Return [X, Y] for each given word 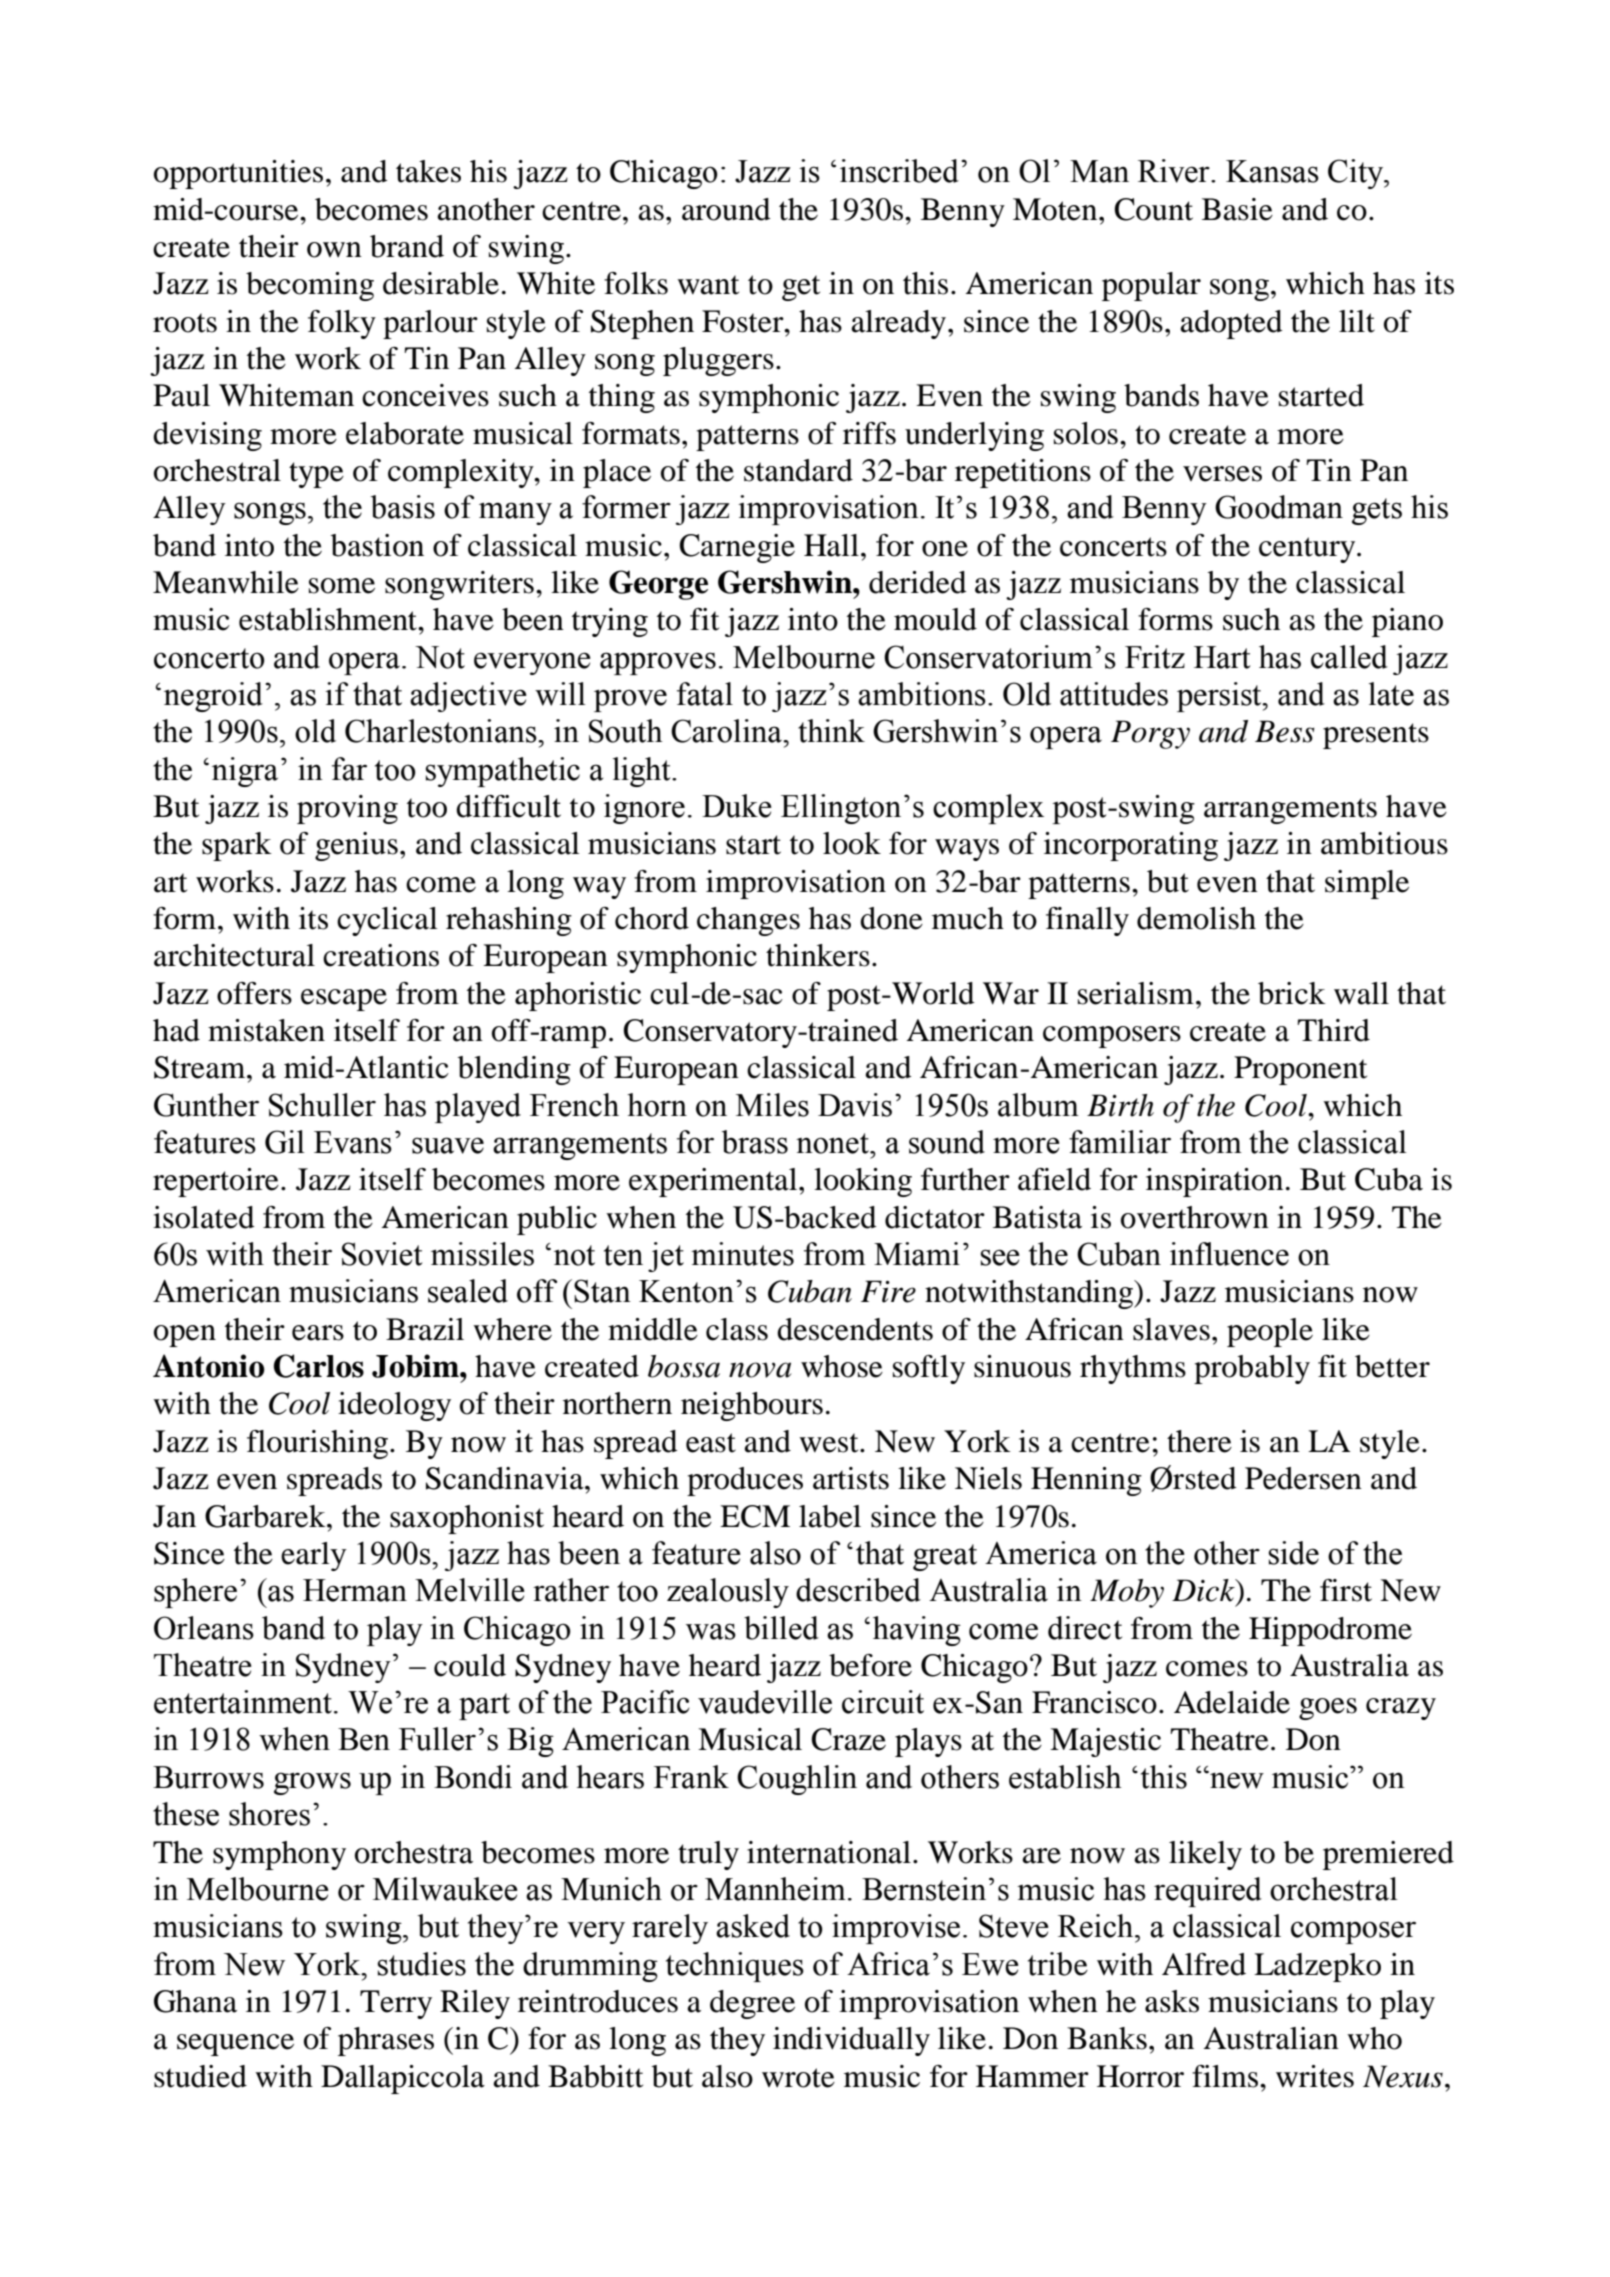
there [1199, 1441]
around [726, 209]
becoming [310, 286]
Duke [737, 806]
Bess [1285, 731]
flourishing [319, 1444]
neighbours [752, 1406]
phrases [386, 2041]
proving [347, 809]
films [1226, 2076]
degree [752, 2004]
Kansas [1272, 171]
